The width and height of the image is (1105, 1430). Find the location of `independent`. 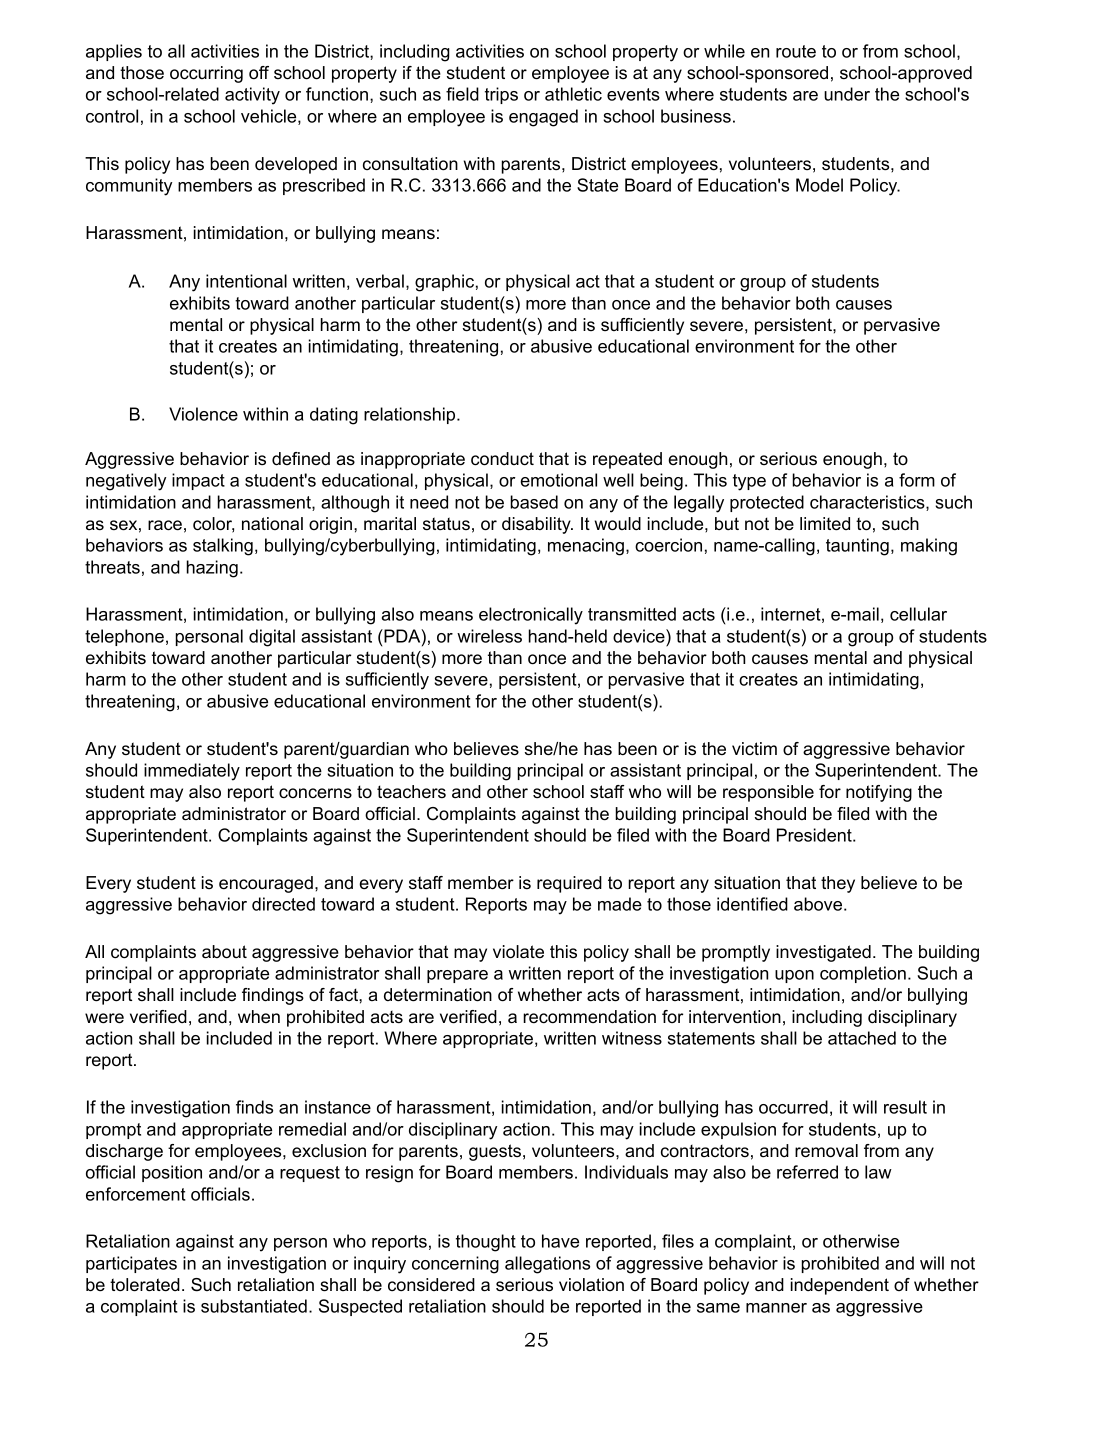

independent is located at coordinates (840, 1286).
